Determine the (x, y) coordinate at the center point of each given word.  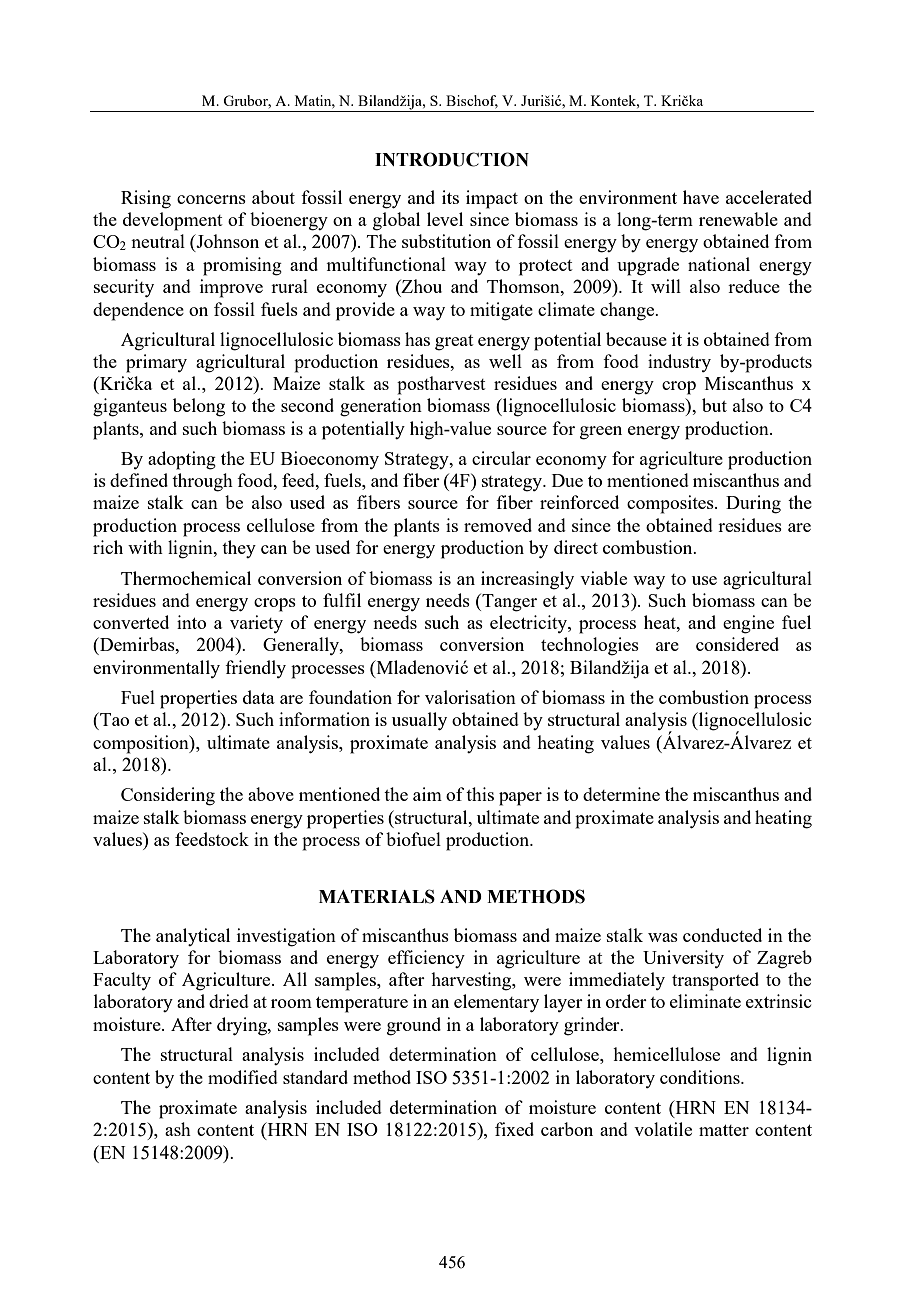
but (714, 405)
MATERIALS (377, 896)
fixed (514, 1129)
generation (381, 407)
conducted (722, 935)
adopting (182, 460)
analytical (193, 937)
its (450, 197)
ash (178, 1129)
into (191, 622)
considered (737, 644)
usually (419, 721)
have (701, 197)
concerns (211, 199)
